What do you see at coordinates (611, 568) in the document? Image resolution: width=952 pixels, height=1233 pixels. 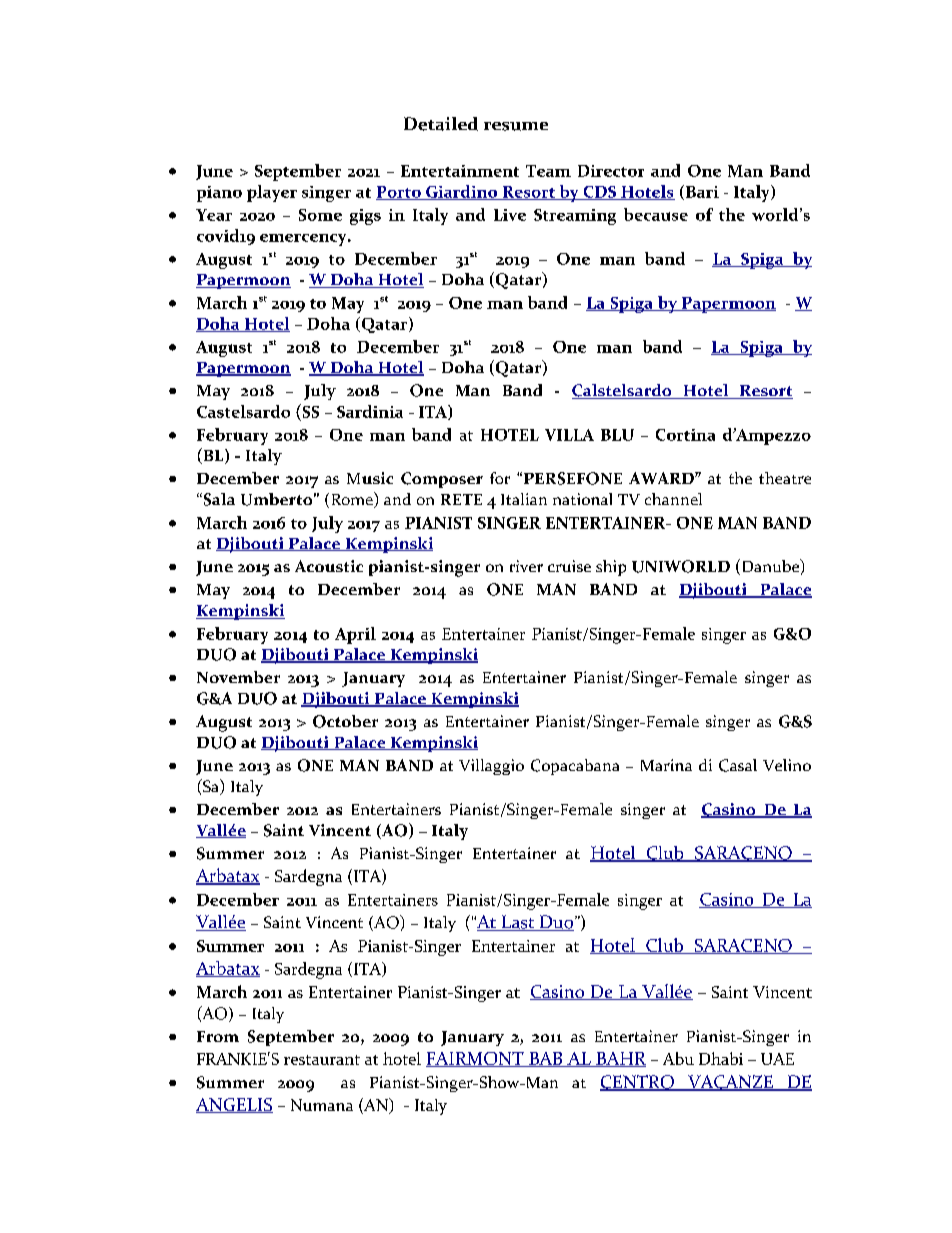 I see `ship` at bounding box center [611, 568].
